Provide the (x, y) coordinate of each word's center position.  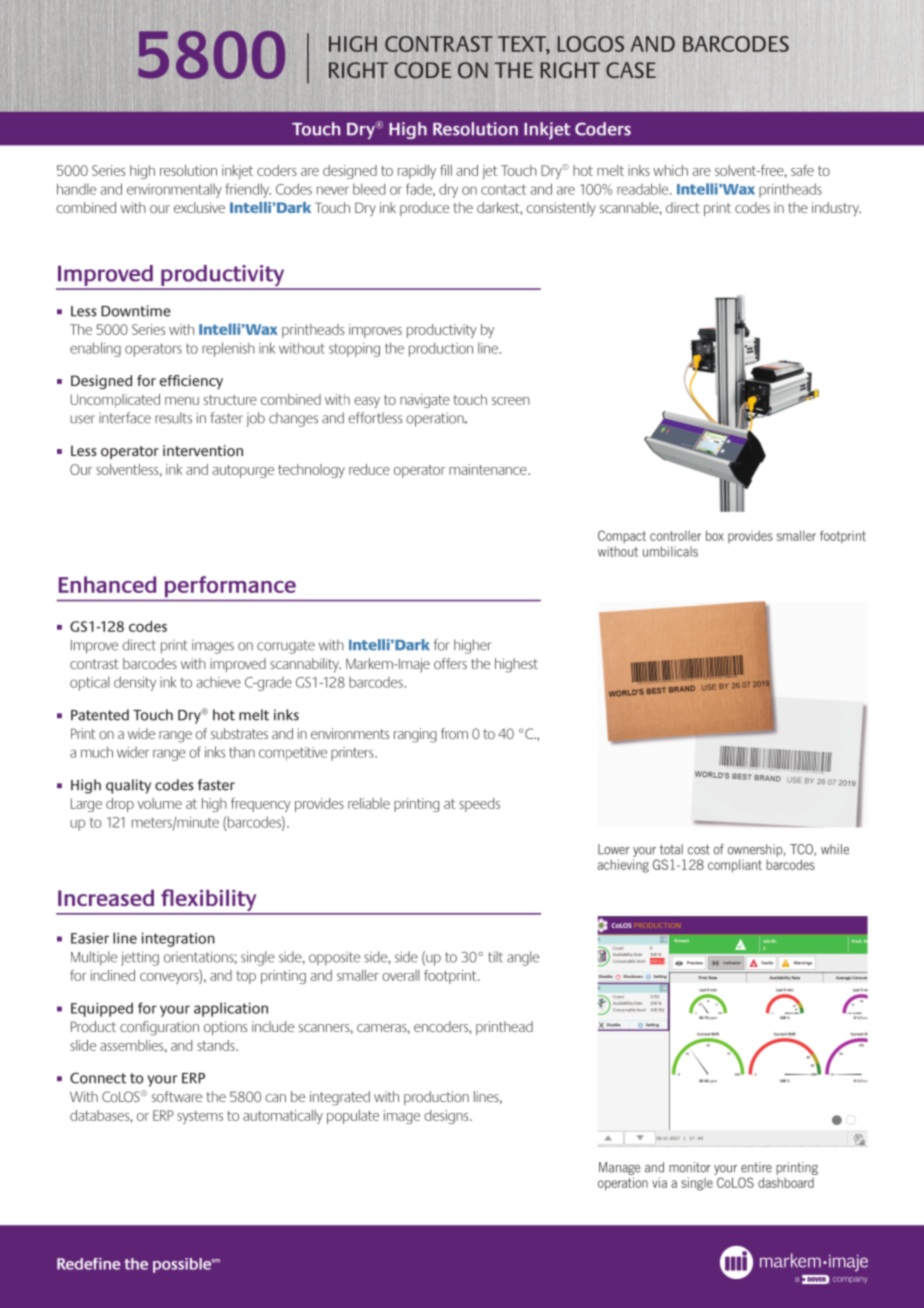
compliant (735, 866)
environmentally (174, 191)
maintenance (489, 469)
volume (159, 803)
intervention (203, 451)
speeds (479, 805)
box (715, 535)
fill (446, 170)
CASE (631, 70)
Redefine (89, 1264)
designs (447, 1117)
